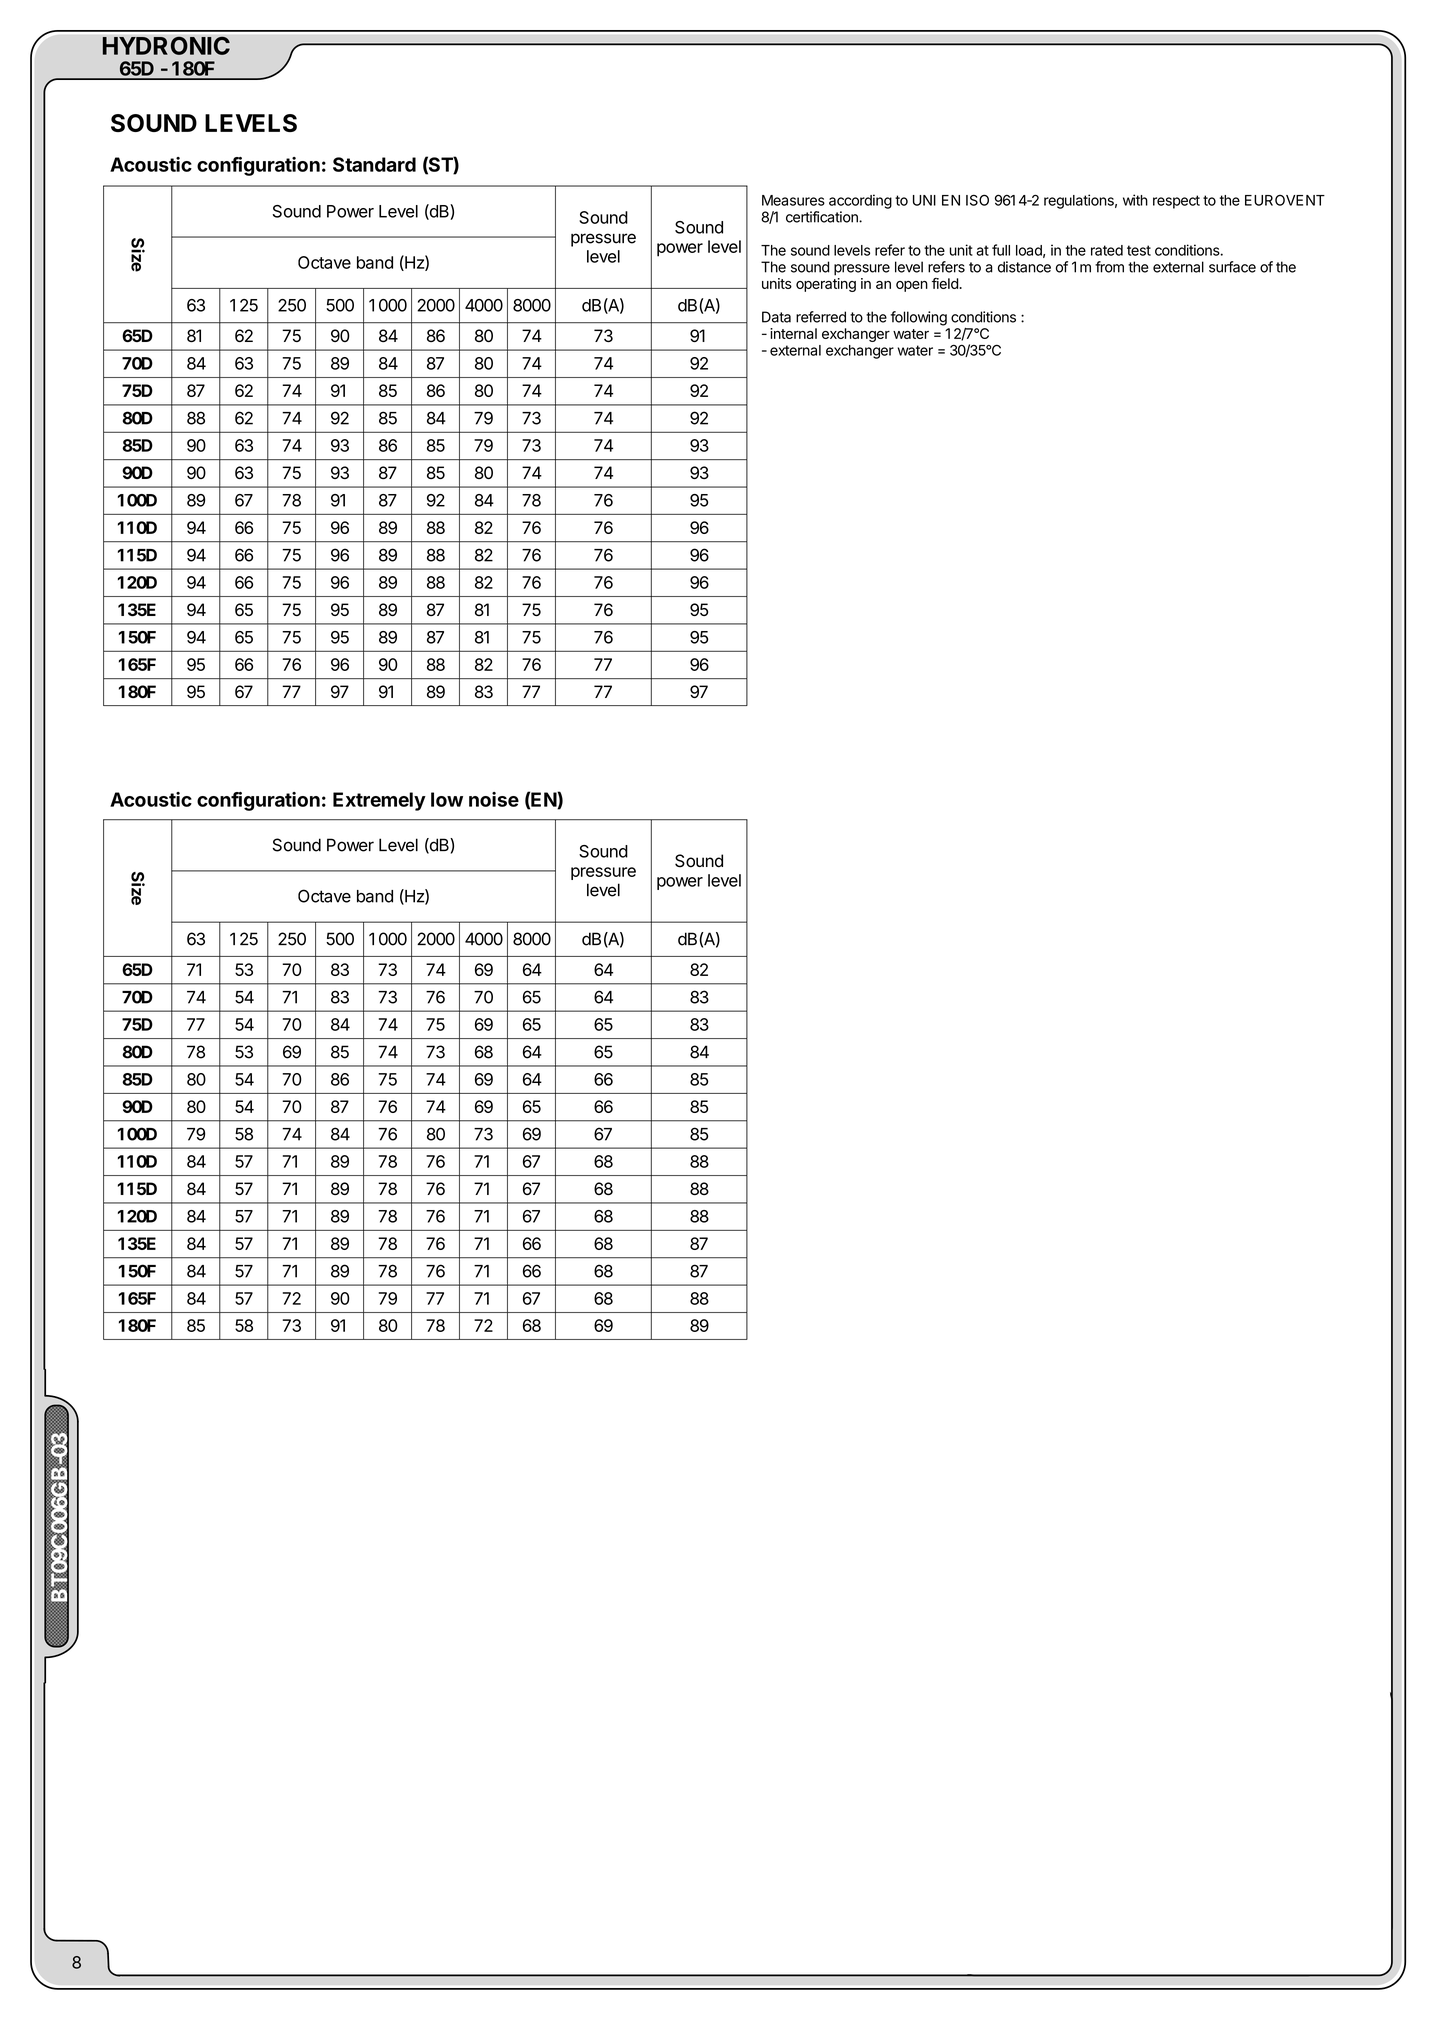  What do you see at coordinates (793, 200) in the page?
I see `Measures` at bounding box center [793, 200].
